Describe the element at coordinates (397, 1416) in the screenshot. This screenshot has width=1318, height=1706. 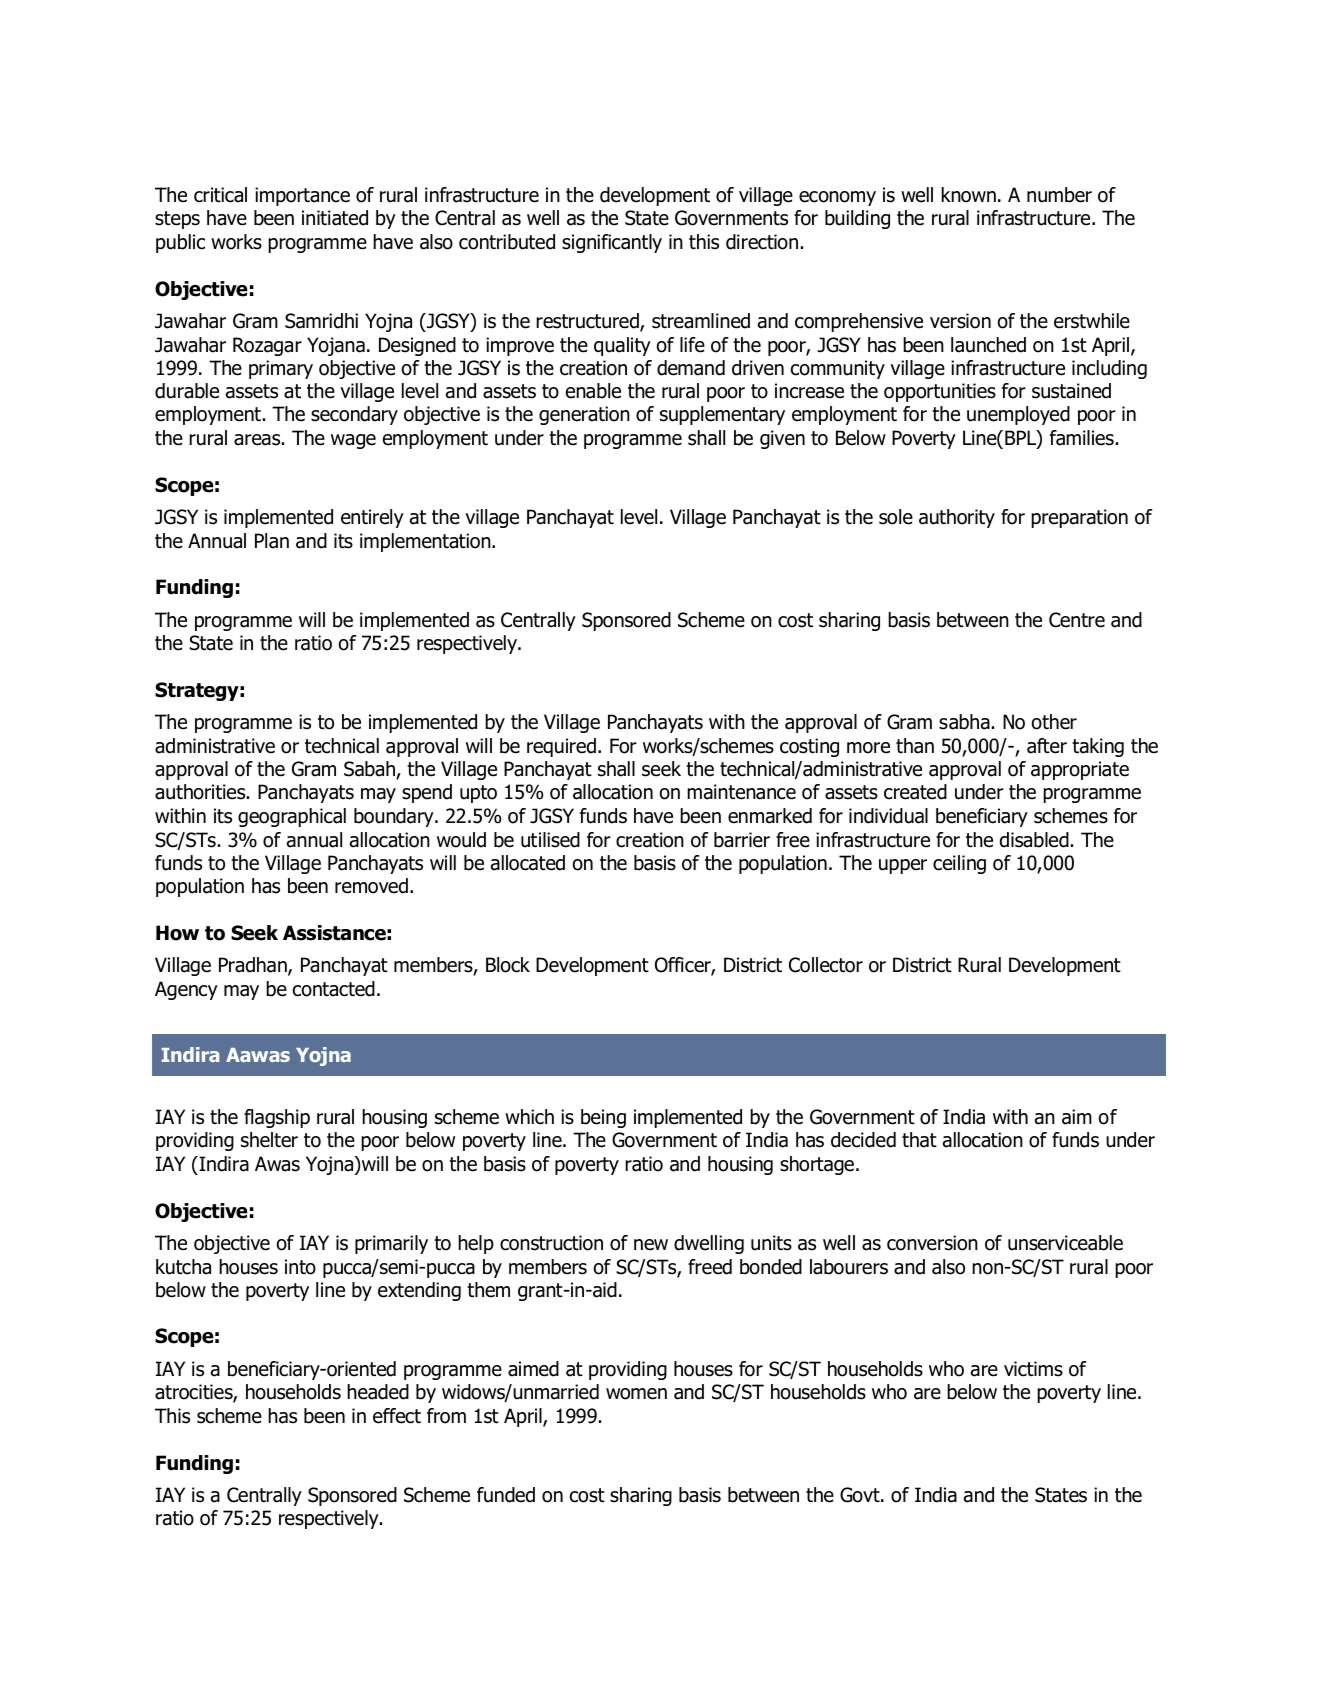
I see `effect` at that location.
